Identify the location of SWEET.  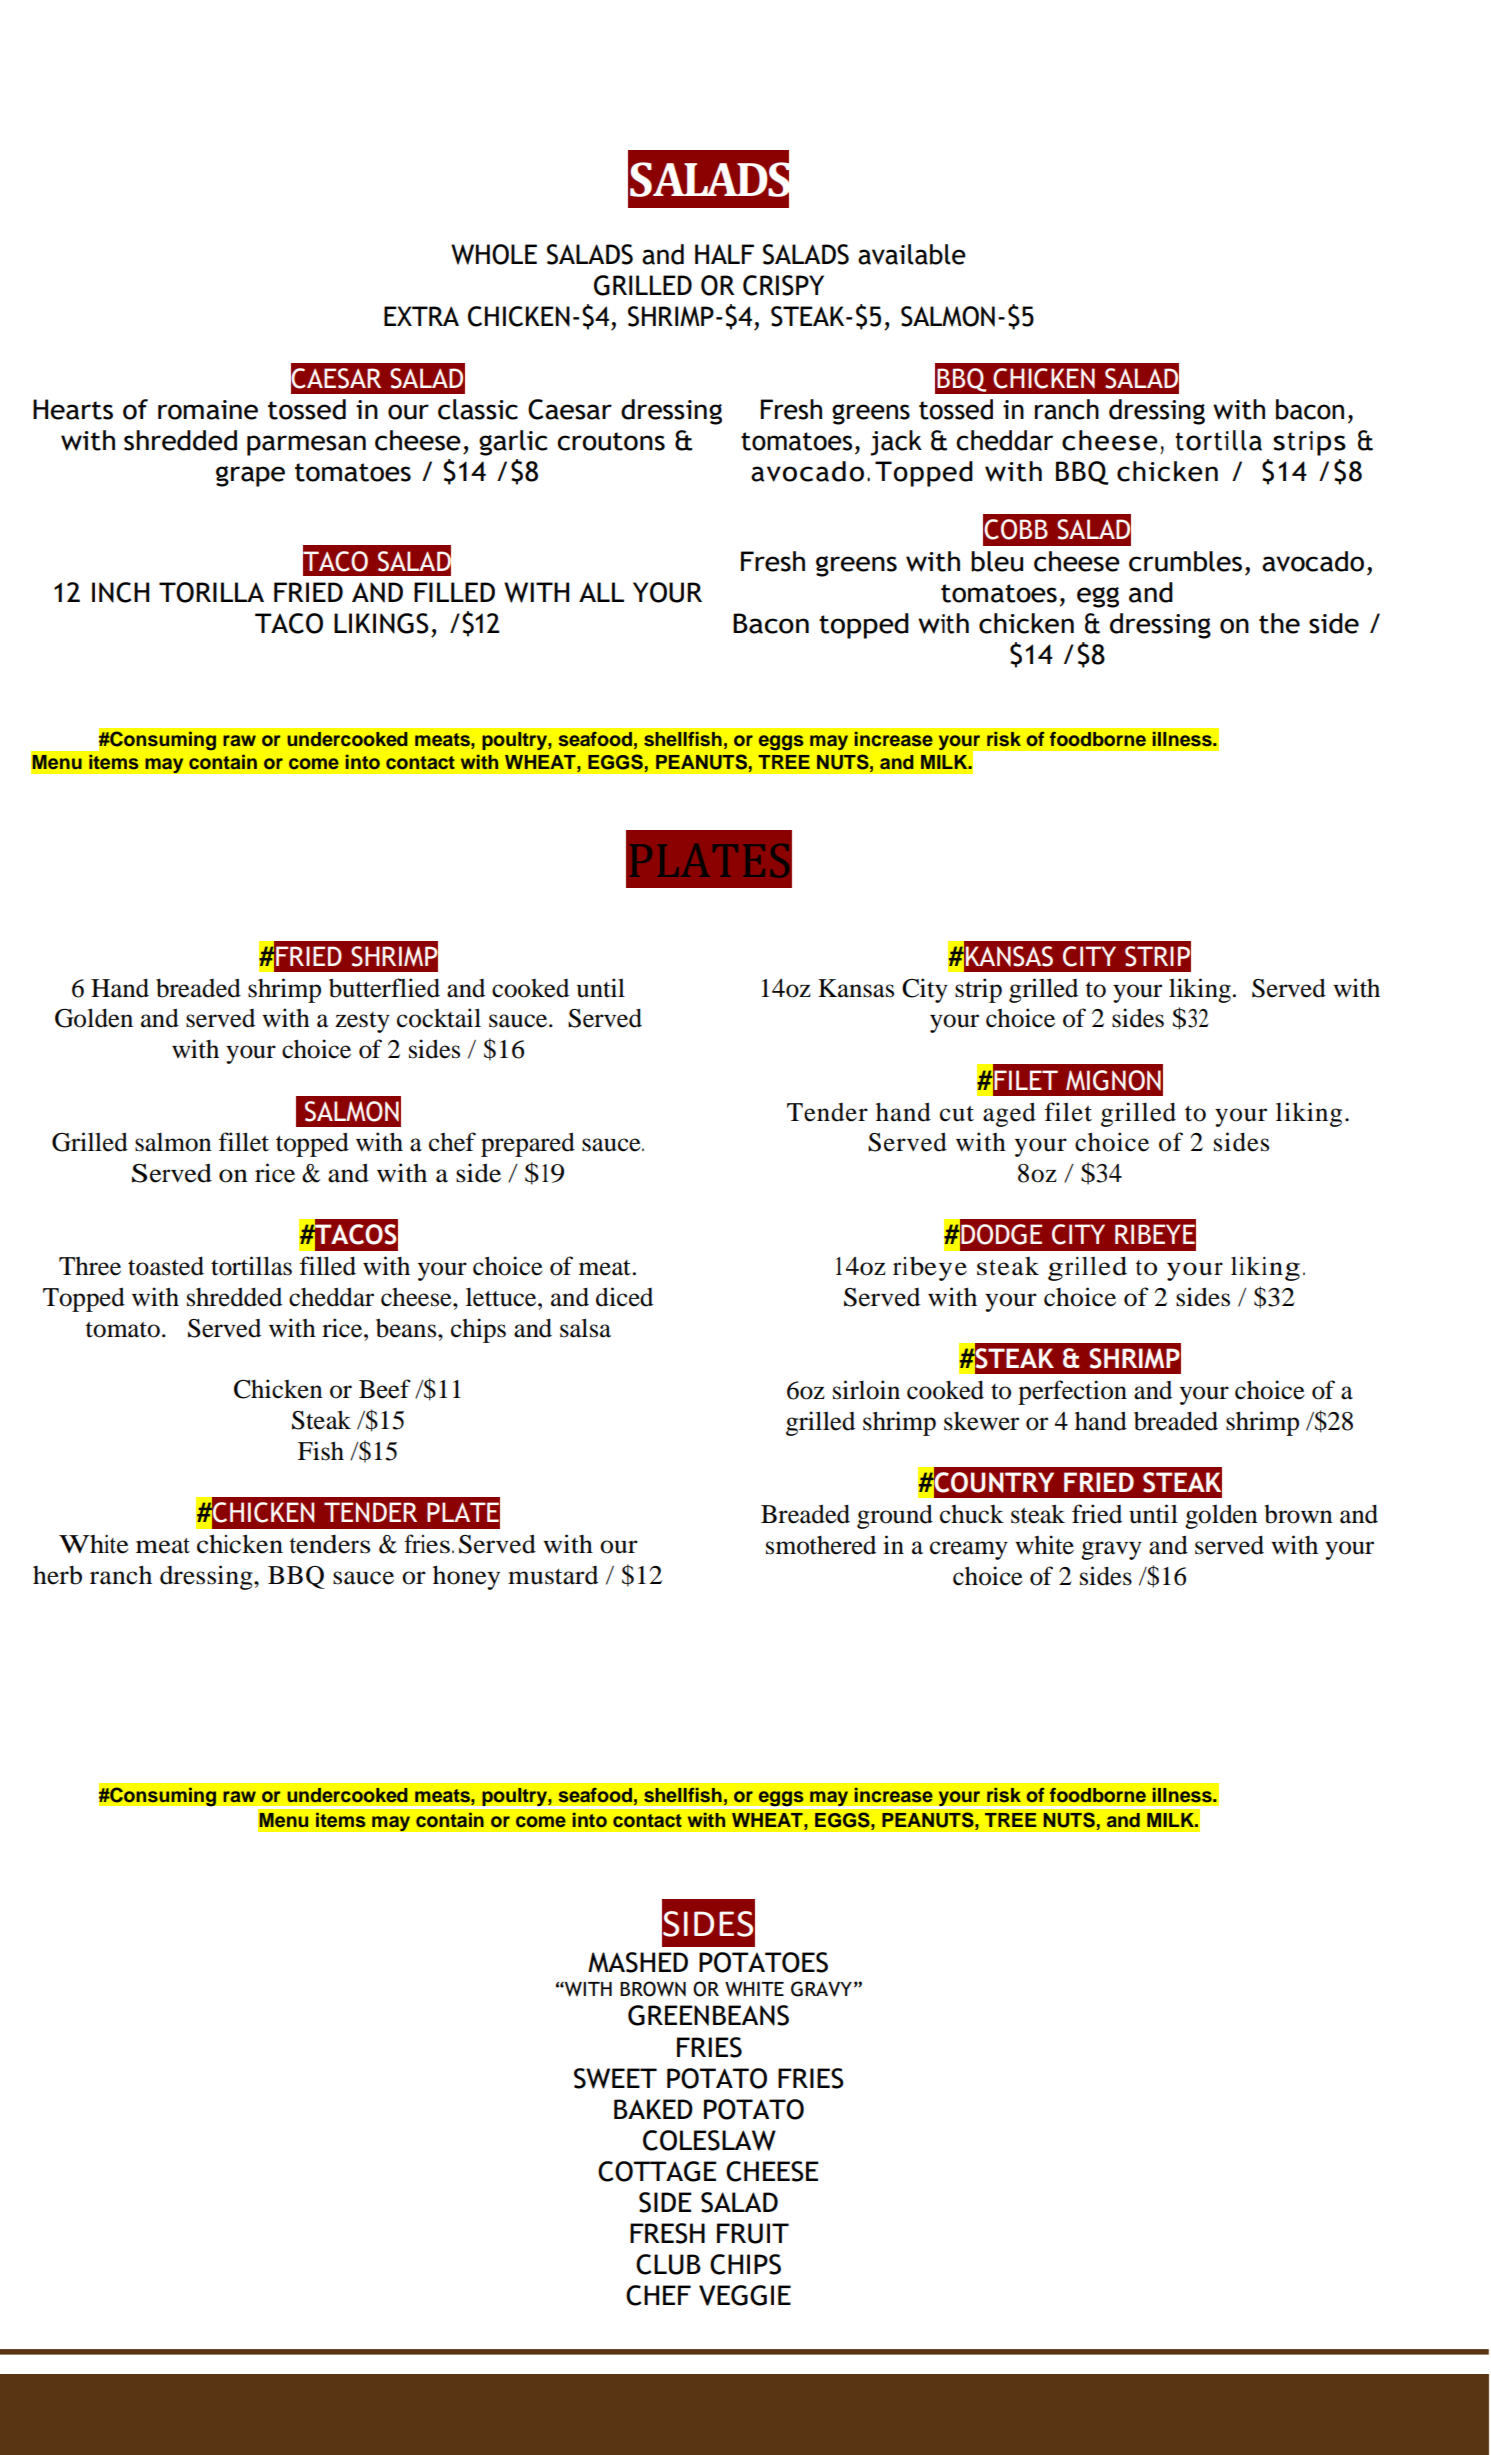
(615, 2078).
